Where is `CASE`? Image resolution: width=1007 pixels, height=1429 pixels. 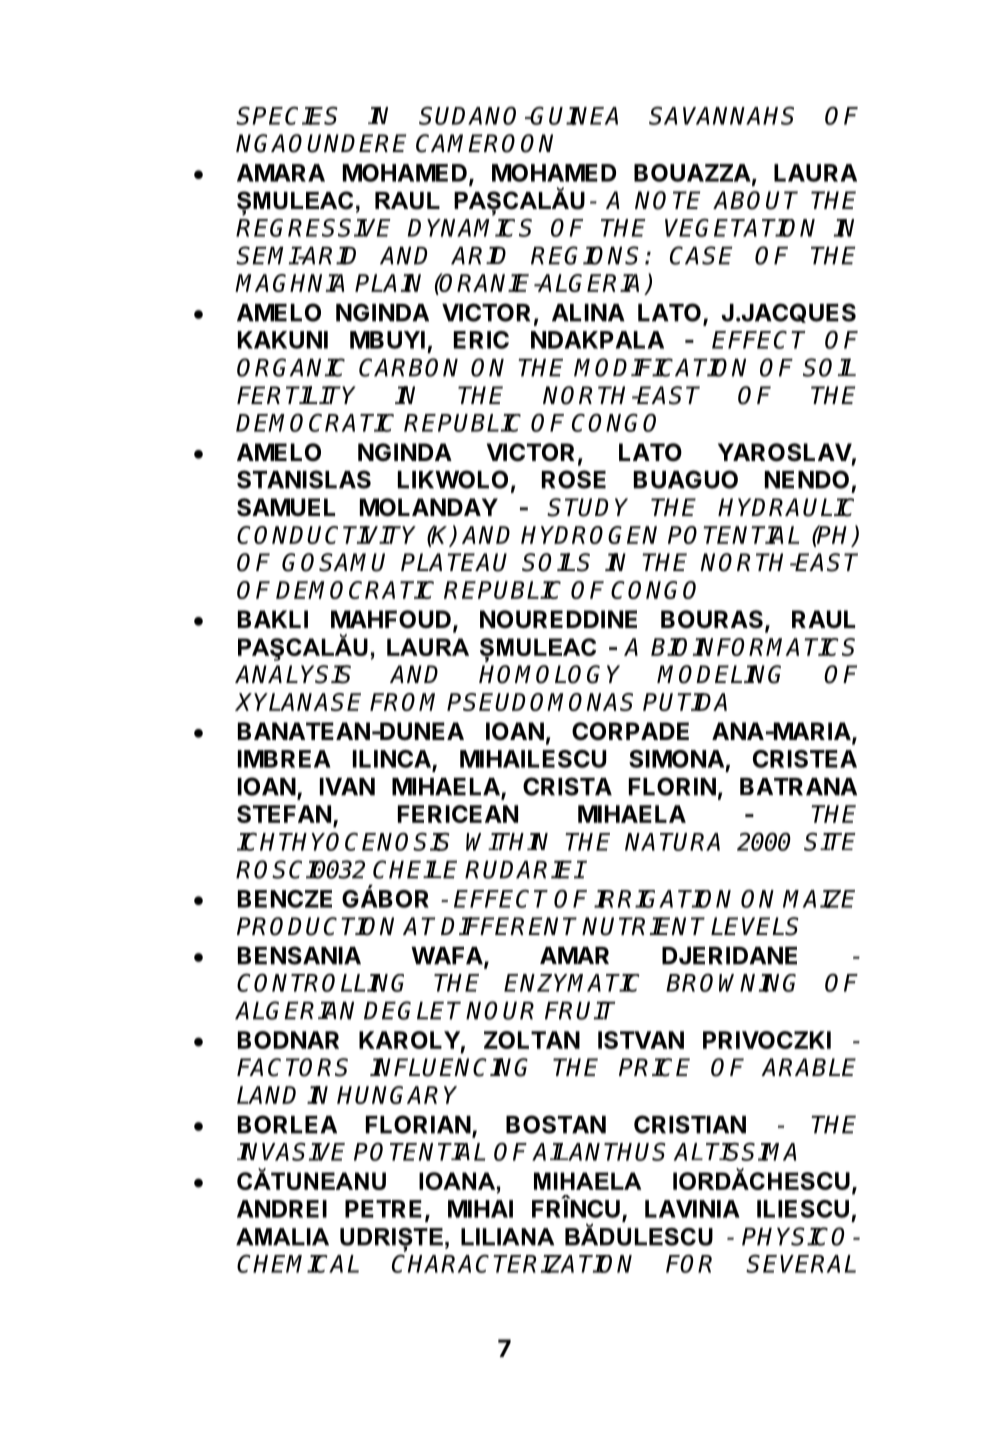 CASE is located at coordinates (701, 255).
